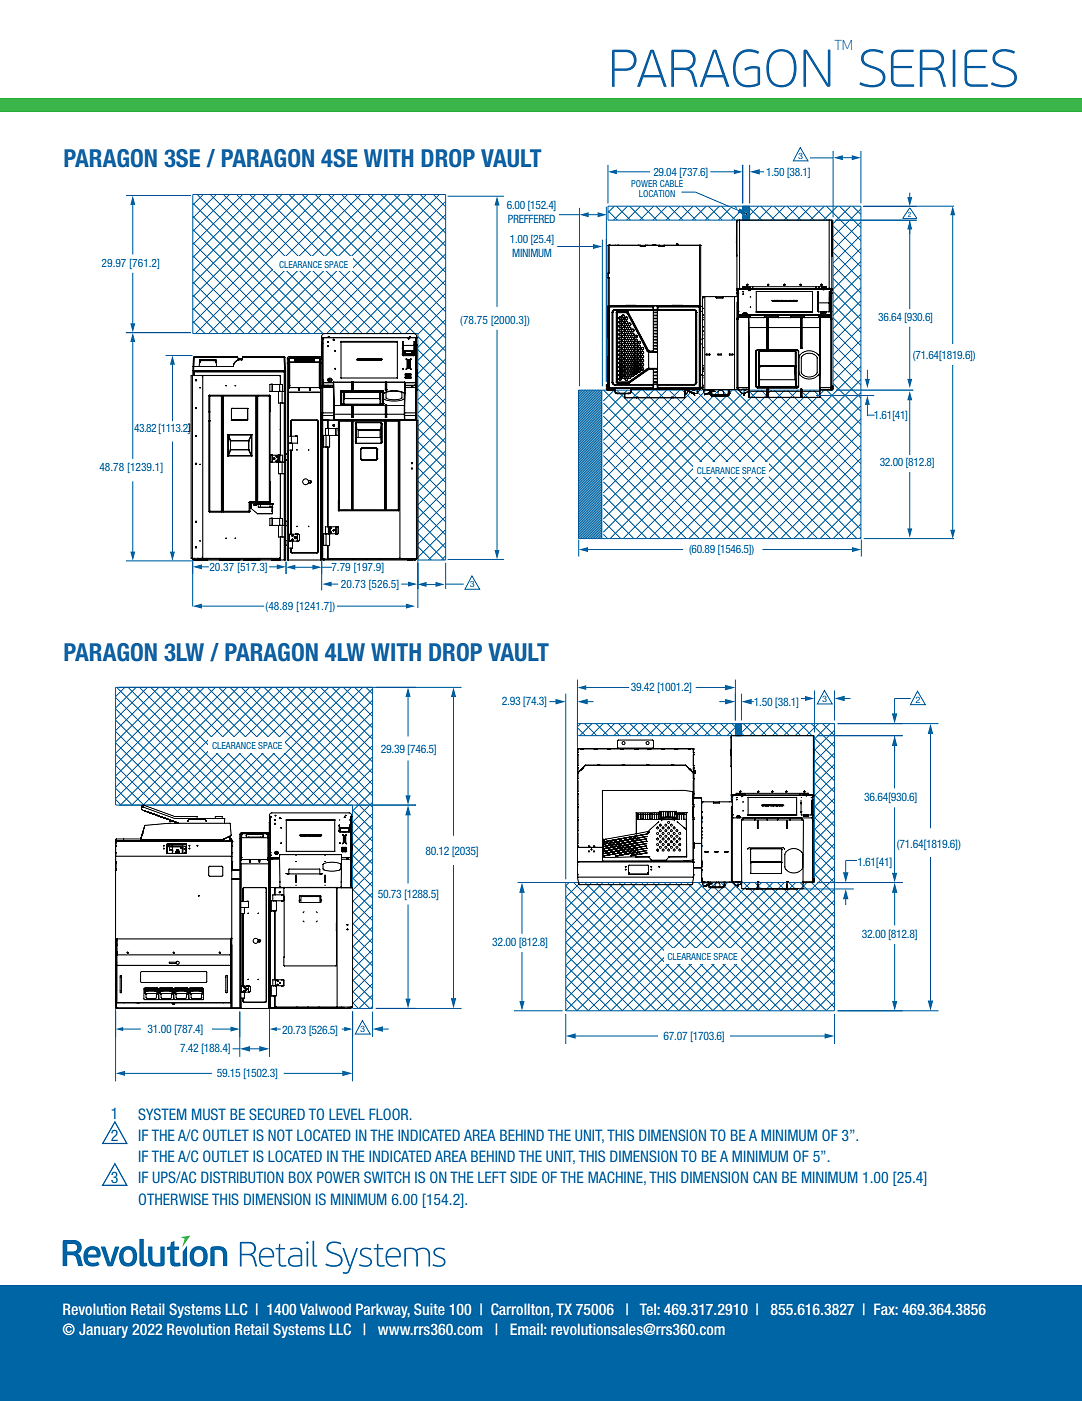 This screenshot has height=1401, width=1082. What do you see at coordinates (209, 1114) in the screenshot?
I see `MUST` at bounding box center [209, 1114].
